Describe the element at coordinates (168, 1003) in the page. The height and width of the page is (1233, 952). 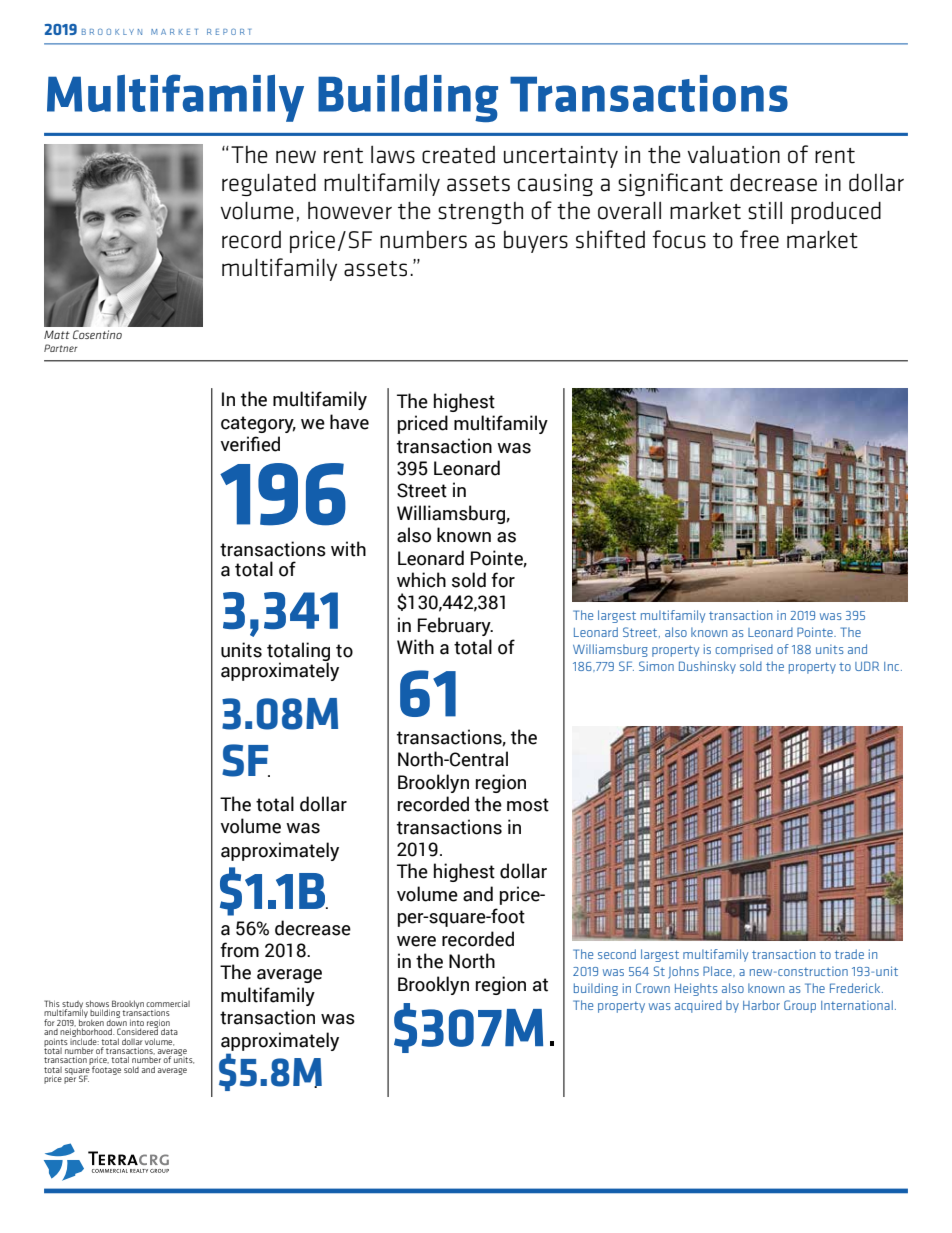
I see `commercial` at that location.
